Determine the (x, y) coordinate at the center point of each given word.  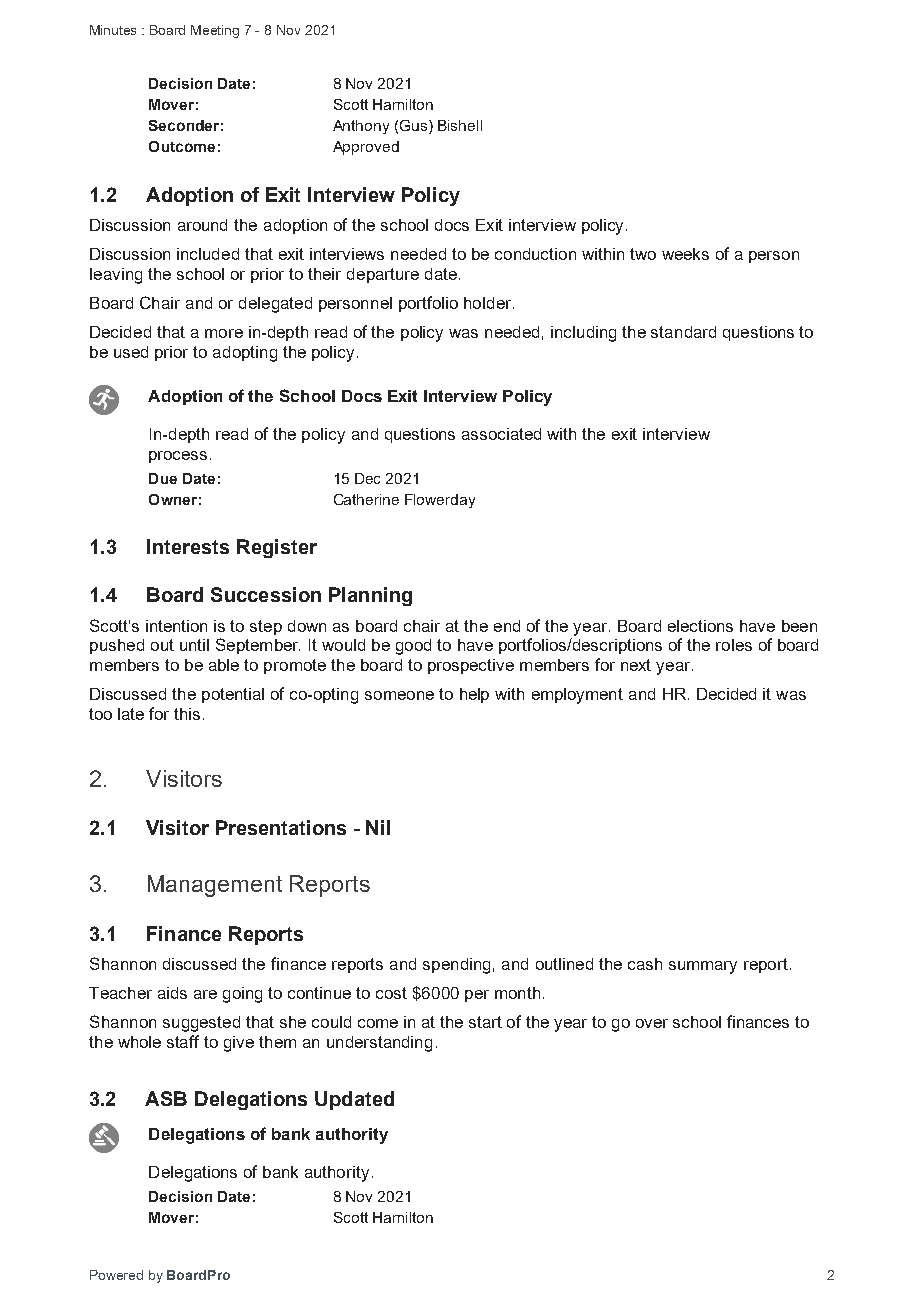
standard (683, 332)
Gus (415, 127)
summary (703, 967)
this (187, 714)
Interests (188, 546)
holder (489, 303)
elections (700, 626)
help (474, 695)
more (224, 333)
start (485, 1022)
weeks (685, 254)
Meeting (215, 31)
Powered (116, 1275)
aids (172, 993)
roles (734, 645)
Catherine (366, 499)
